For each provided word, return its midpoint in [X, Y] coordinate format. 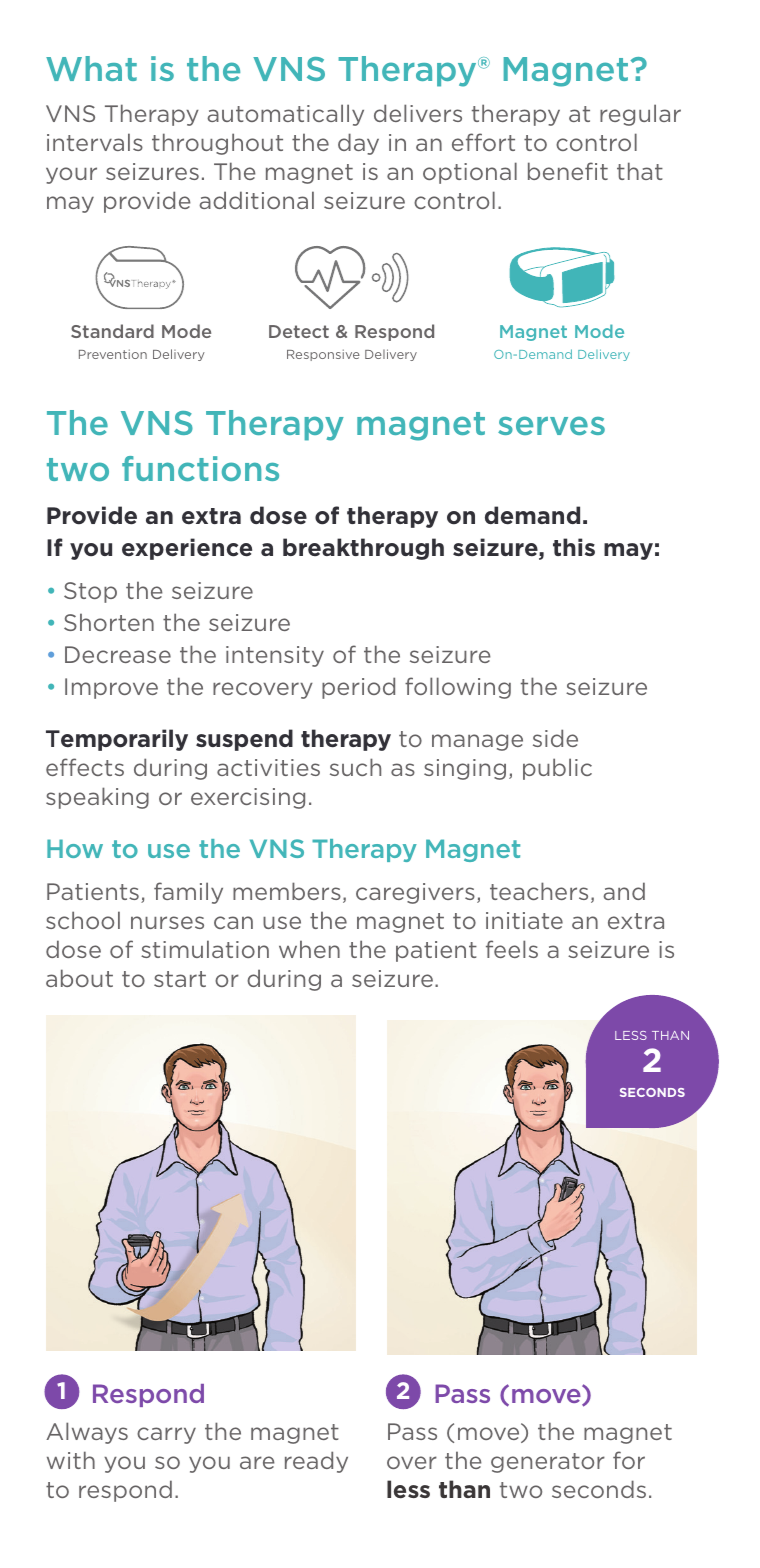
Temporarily [117, 740]
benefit [568, 171]
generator [548, 1463]
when [309, 949]
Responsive [323, 355]
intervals [95, 142]
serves [551, 425]
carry [166, 1435]
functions [200, 468]
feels [512, 949]
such [355, 767]
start [180, 979]
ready [316, 1462]
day [358, 144]
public [557, 769]
